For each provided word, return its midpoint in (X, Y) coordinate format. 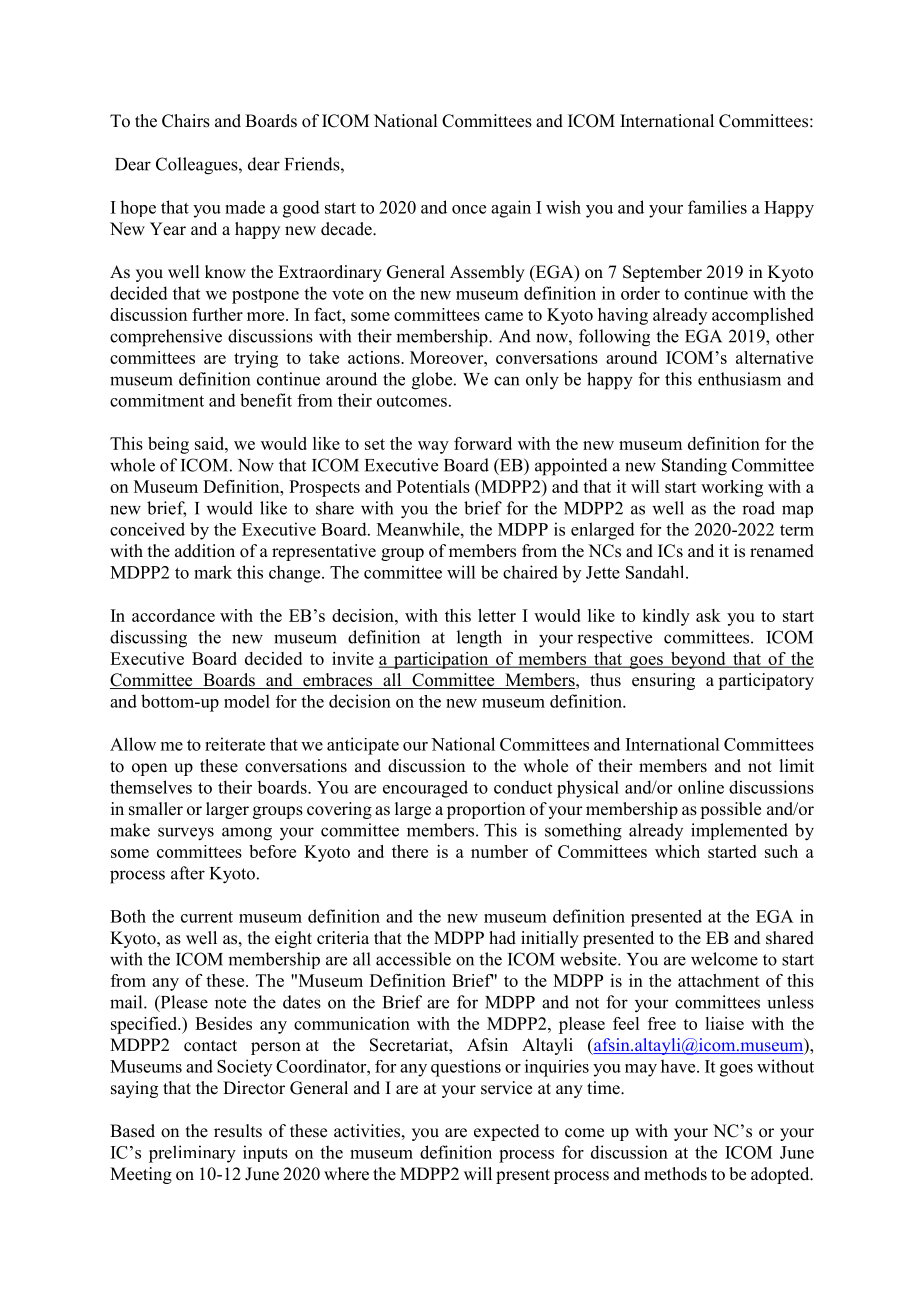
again (511, 209)
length (479, 639)
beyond (698, 660)
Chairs (186, 121)
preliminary (192, 1154)
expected (507, 1132)
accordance (173, 615)
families (717, 207)
